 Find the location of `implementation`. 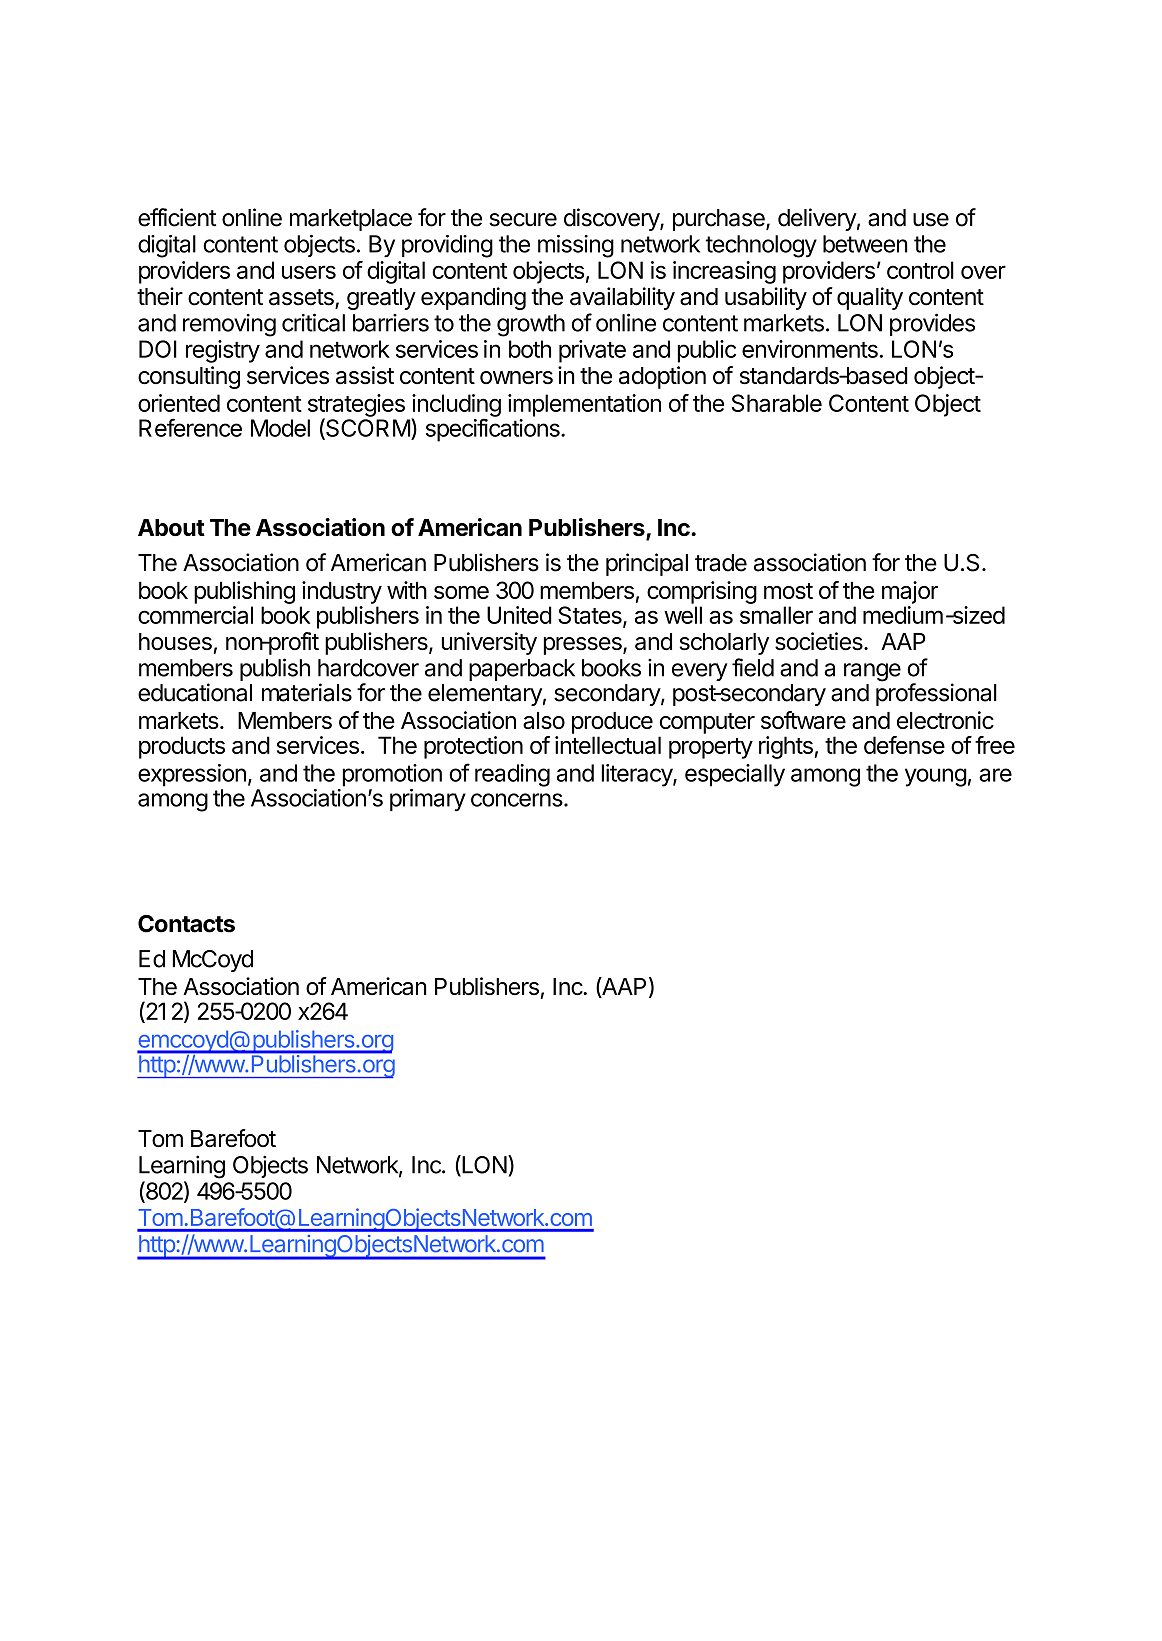

implementation is located at coordinates (584, 405).
